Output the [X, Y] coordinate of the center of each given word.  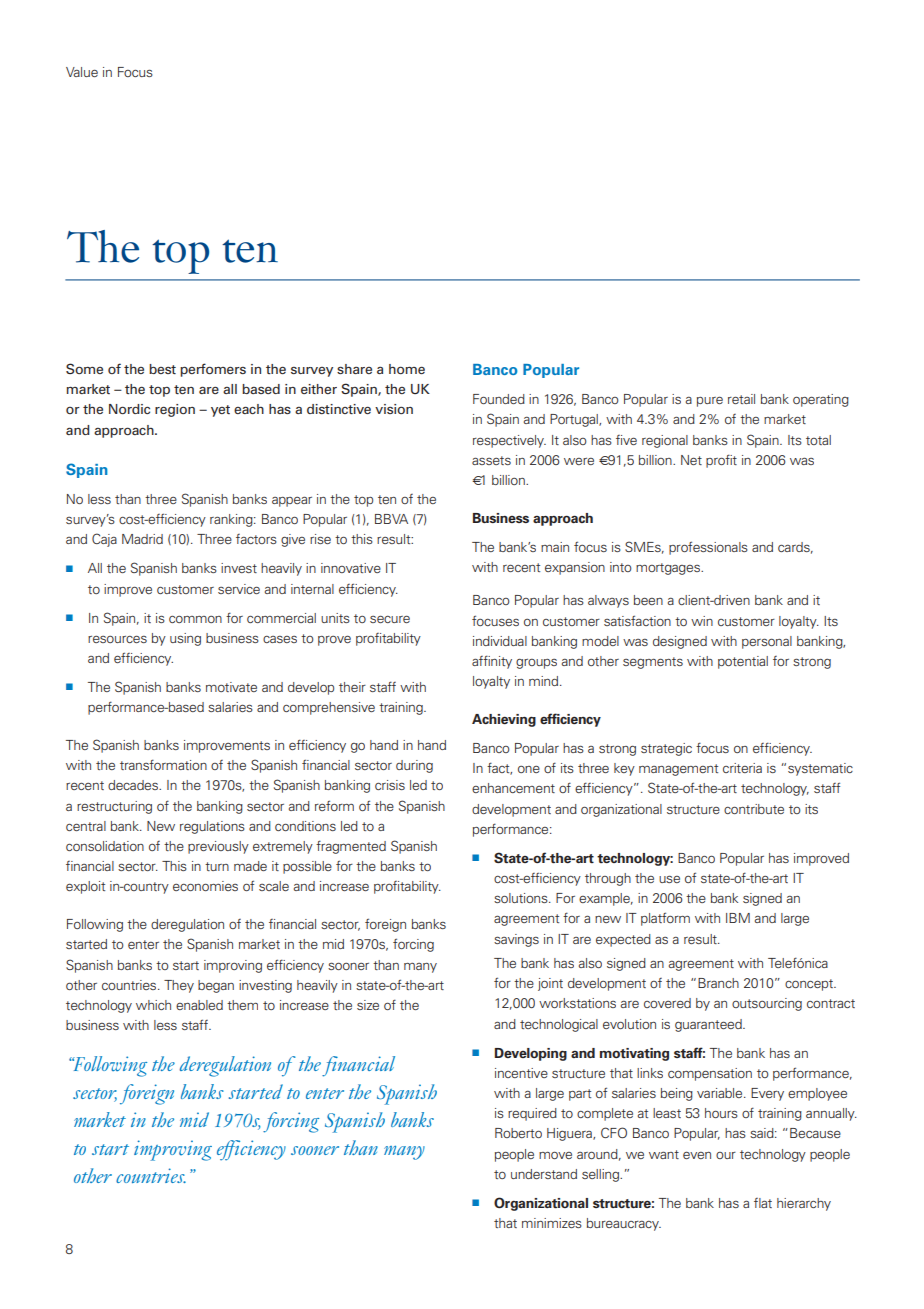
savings [516, 940]
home [407, 369]
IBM [738, 918]
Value [82, 72]
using [185, 639]
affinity [492, 662]
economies [205, 886]
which [153, 1005]
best [162, 369]
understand [544, 1174]
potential [743, 662]
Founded [499, 399]
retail [741, 399]
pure [710, 401]
